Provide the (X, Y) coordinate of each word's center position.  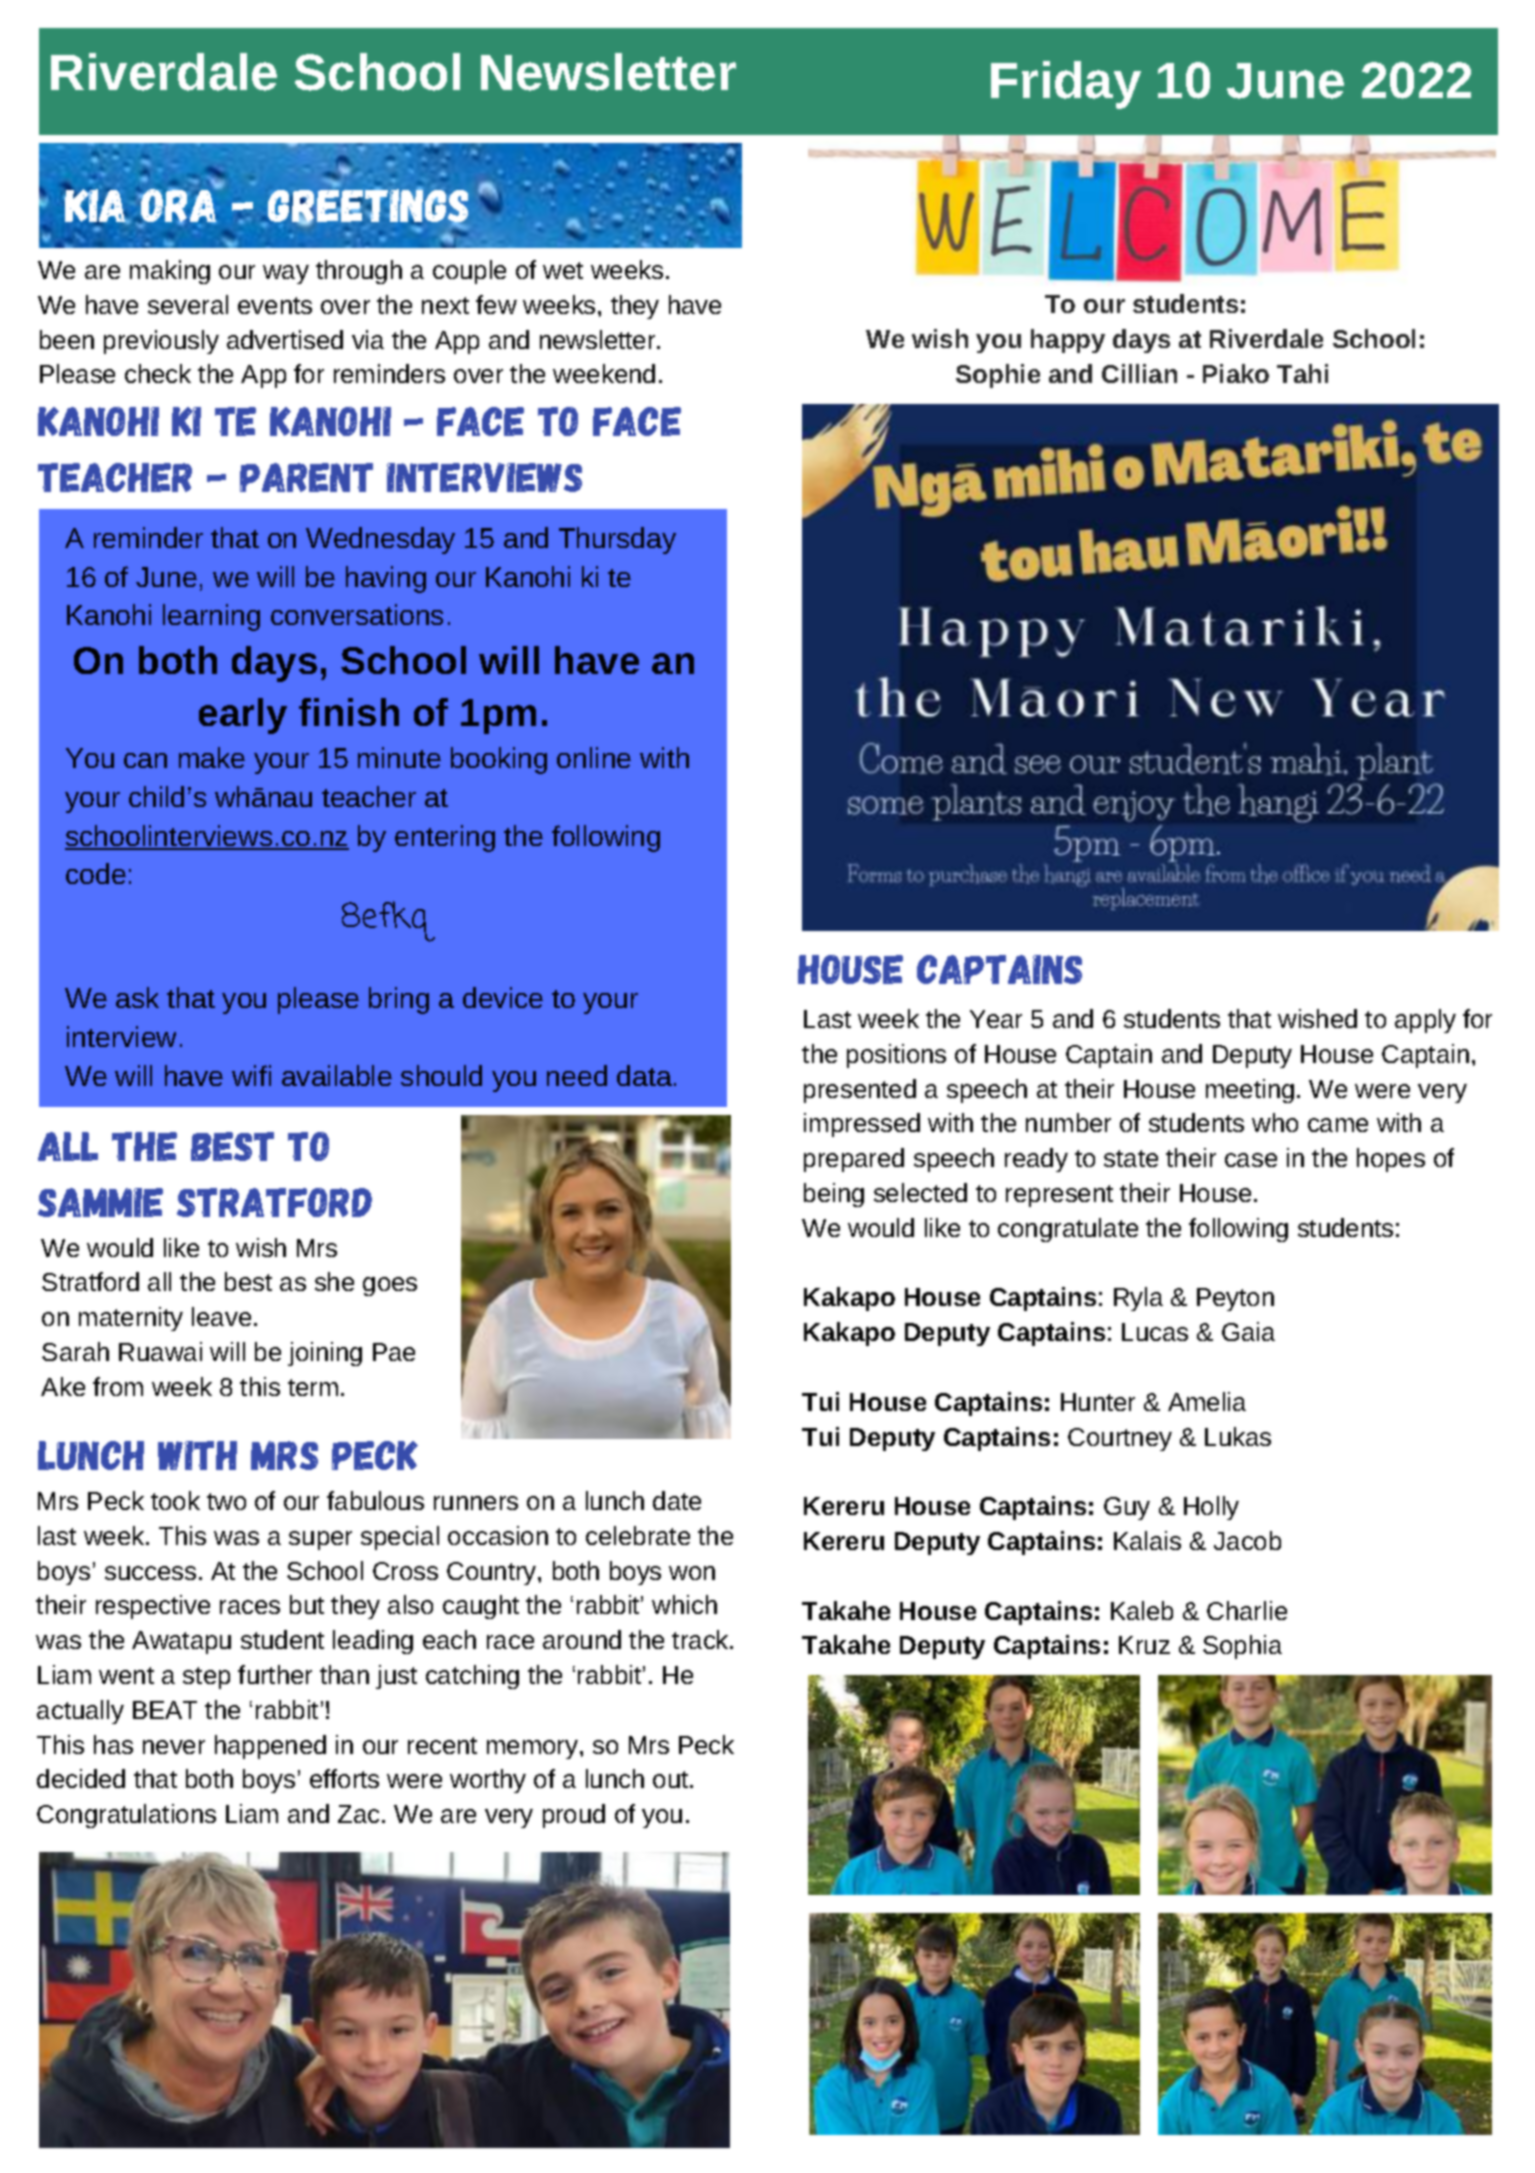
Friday (1066, 85)
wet (563, 270)
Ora (179, 205)
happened (270, 1747)
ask (137, 997)
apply (1425, 1021)
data (644, 1075)
